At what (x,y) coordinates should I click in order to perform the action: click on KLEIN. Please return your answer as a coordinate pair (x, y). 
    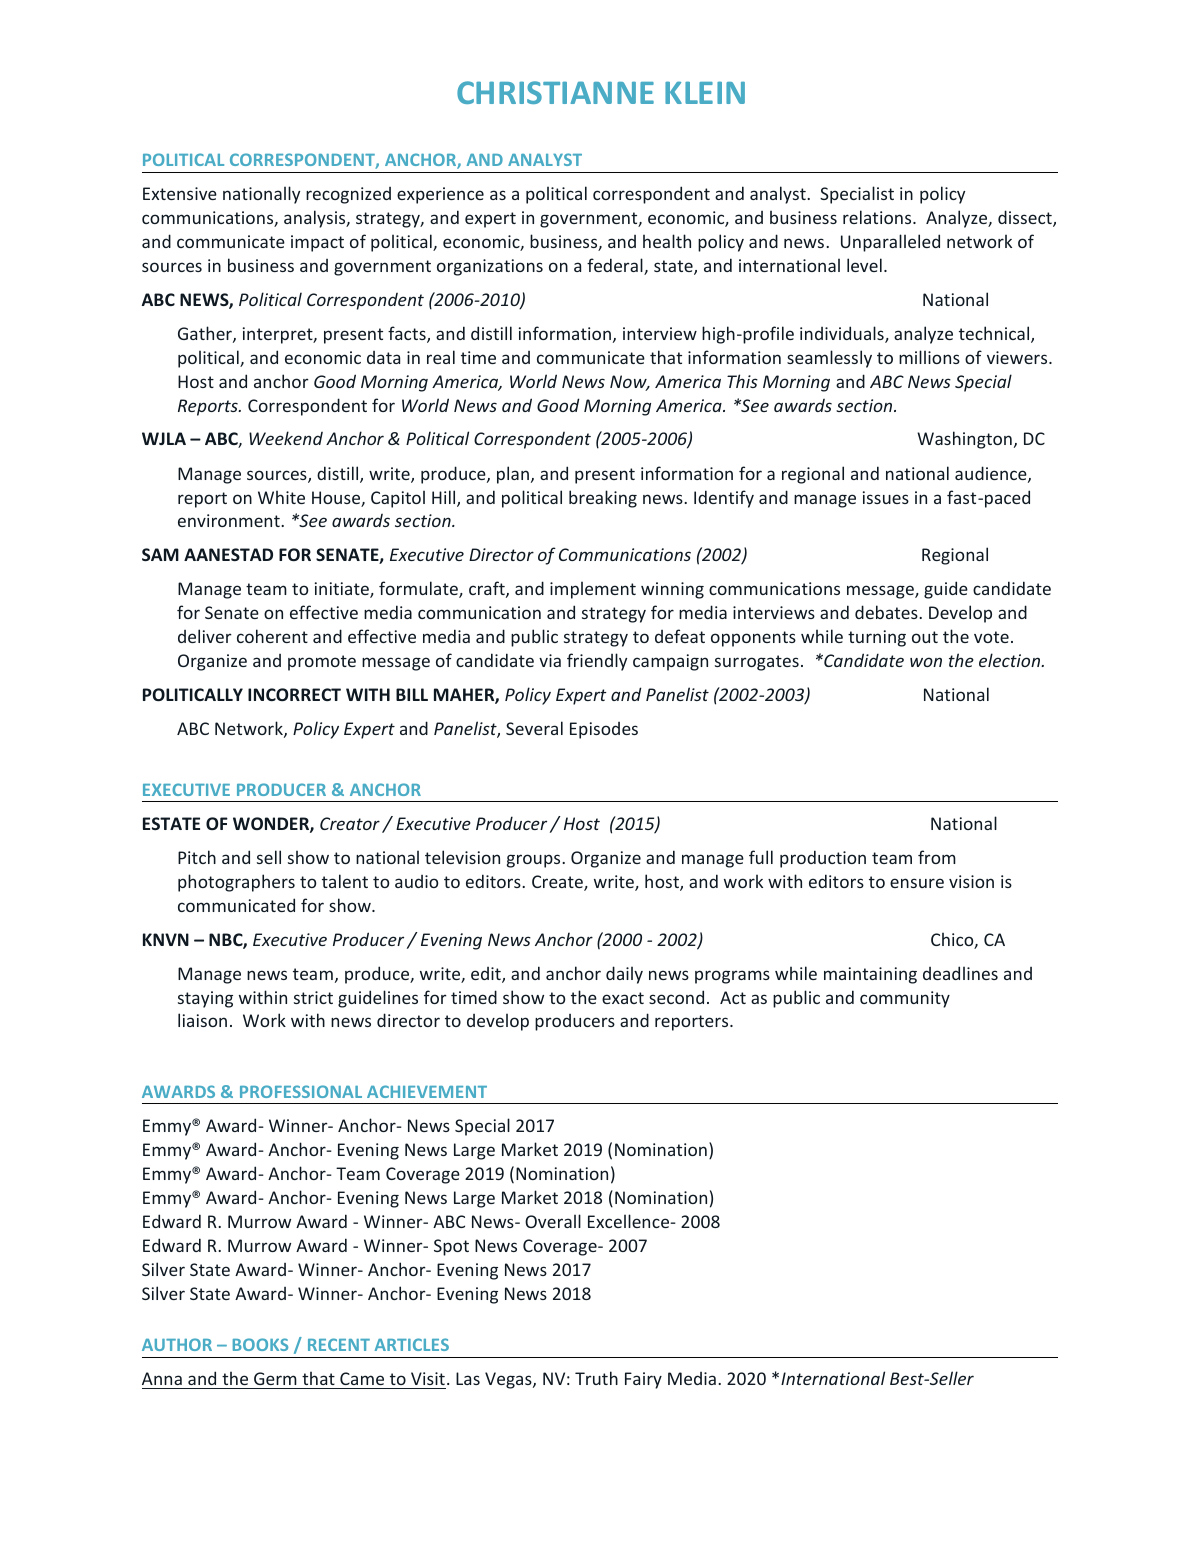
    Looking at the image, I should click on (705, 92).
